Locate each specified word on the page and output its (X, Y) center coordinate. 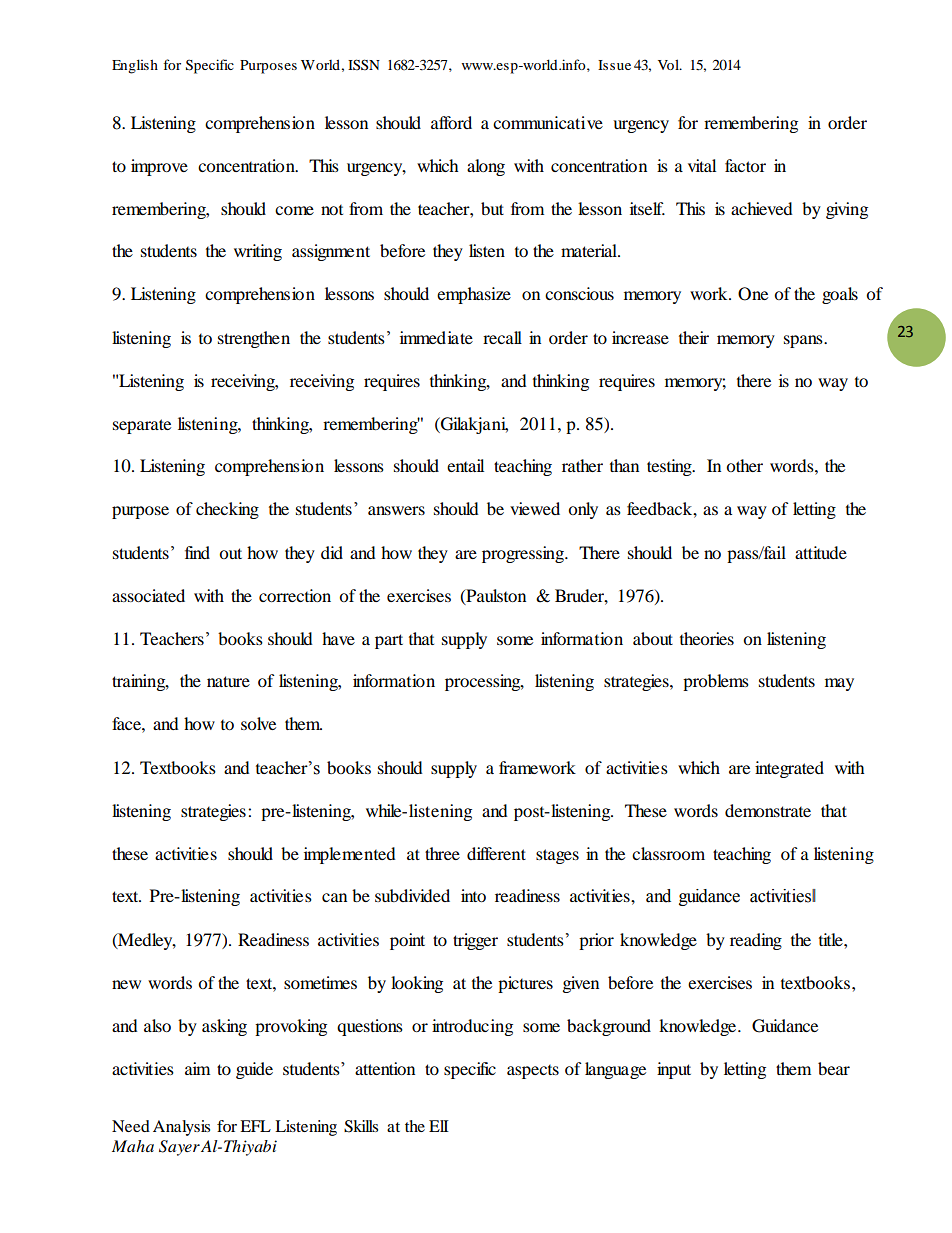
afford (451, 122)
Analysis (181, 1128)
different (496, 853)
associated (148, 595)
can (334, 897)
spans (804, 341)
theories (707, 638)
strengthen (254, 339)
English (135, 66)
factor (745, 165)
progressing (524, 554)
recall (502, 337)
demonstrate (768, 810)
